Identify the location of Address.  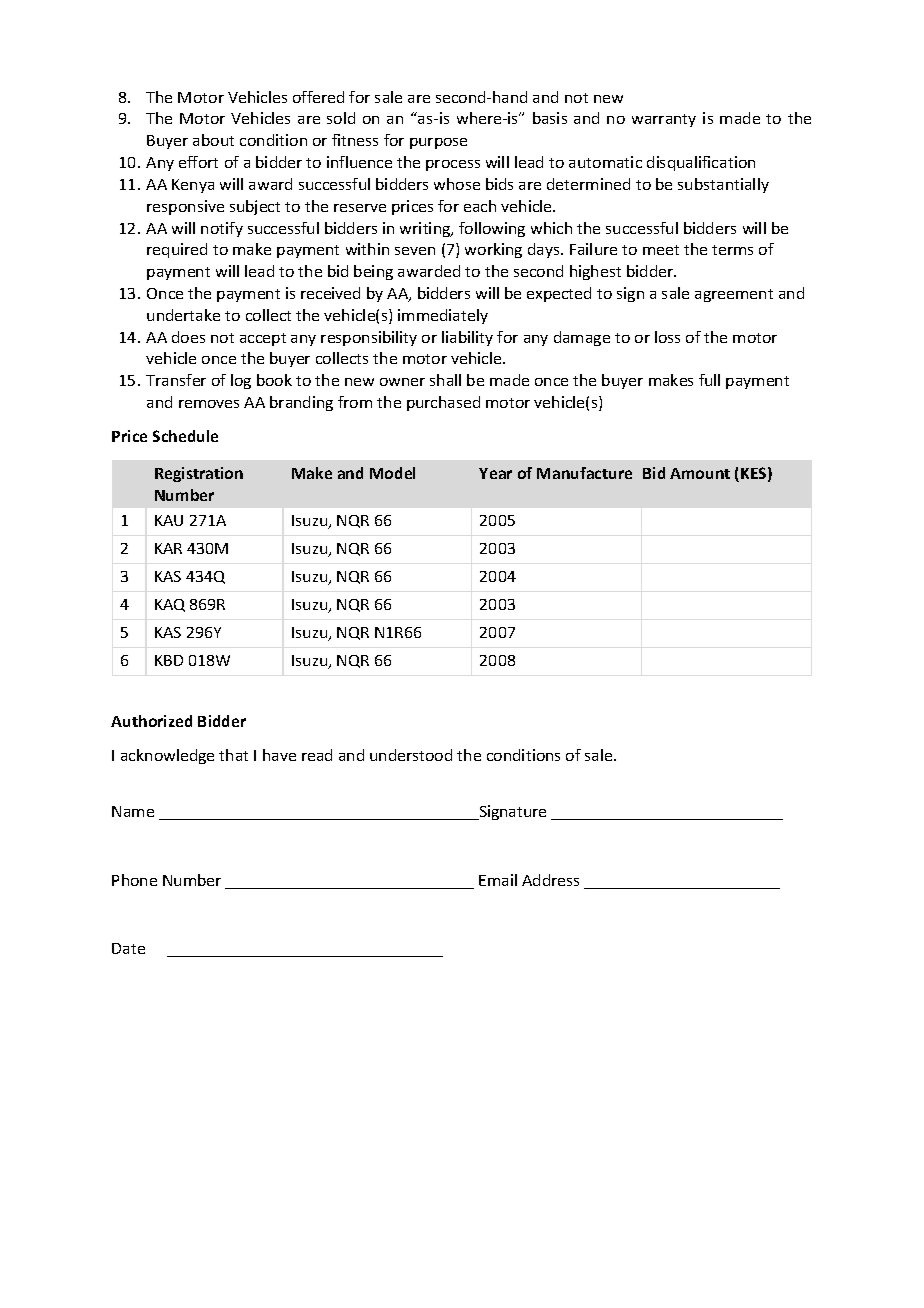
(550, 880).
